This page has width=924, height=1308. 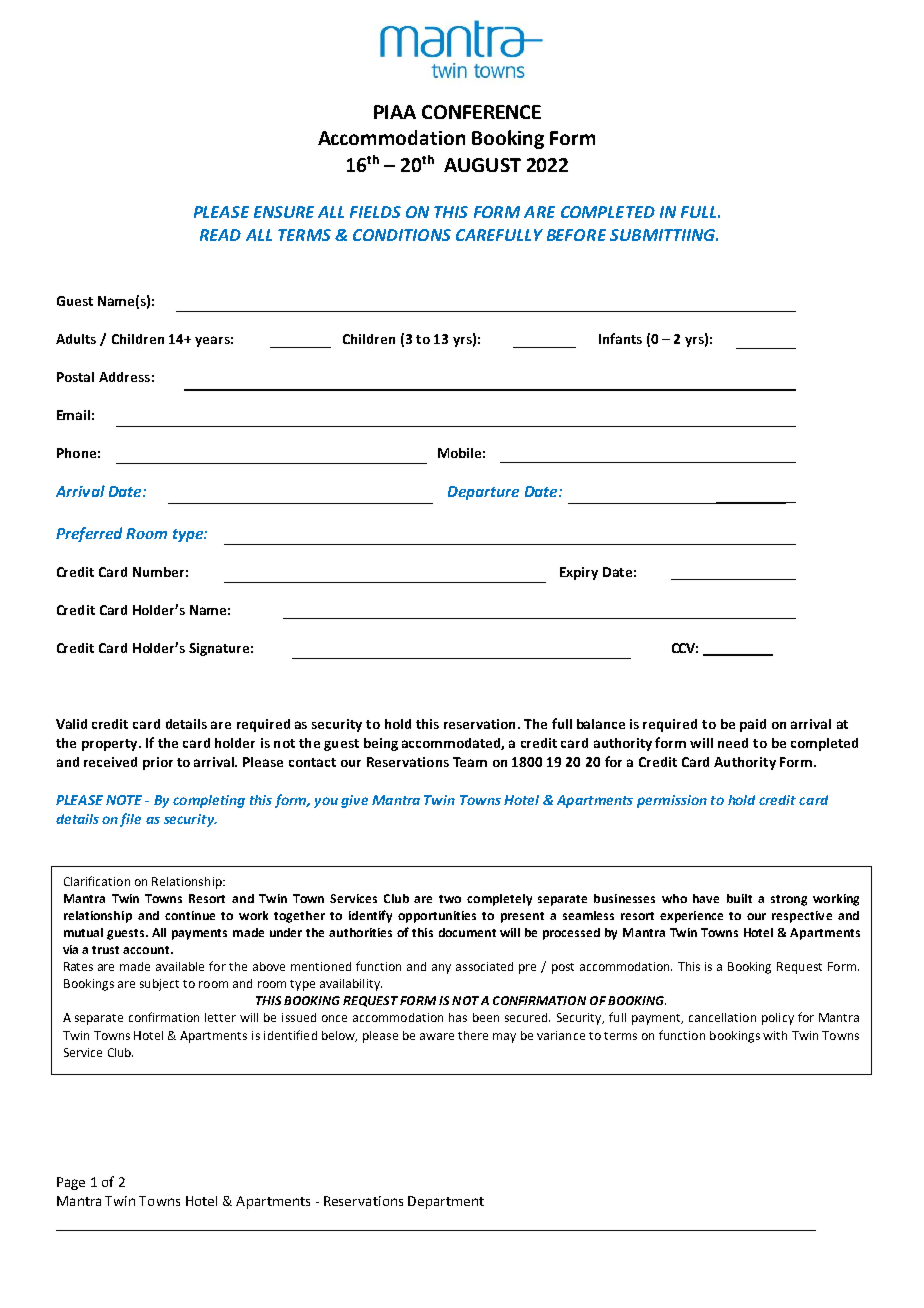 What do you see at coordinates (483, 493) in the page?
I see `Departure` at bounding box center [483, 493].
